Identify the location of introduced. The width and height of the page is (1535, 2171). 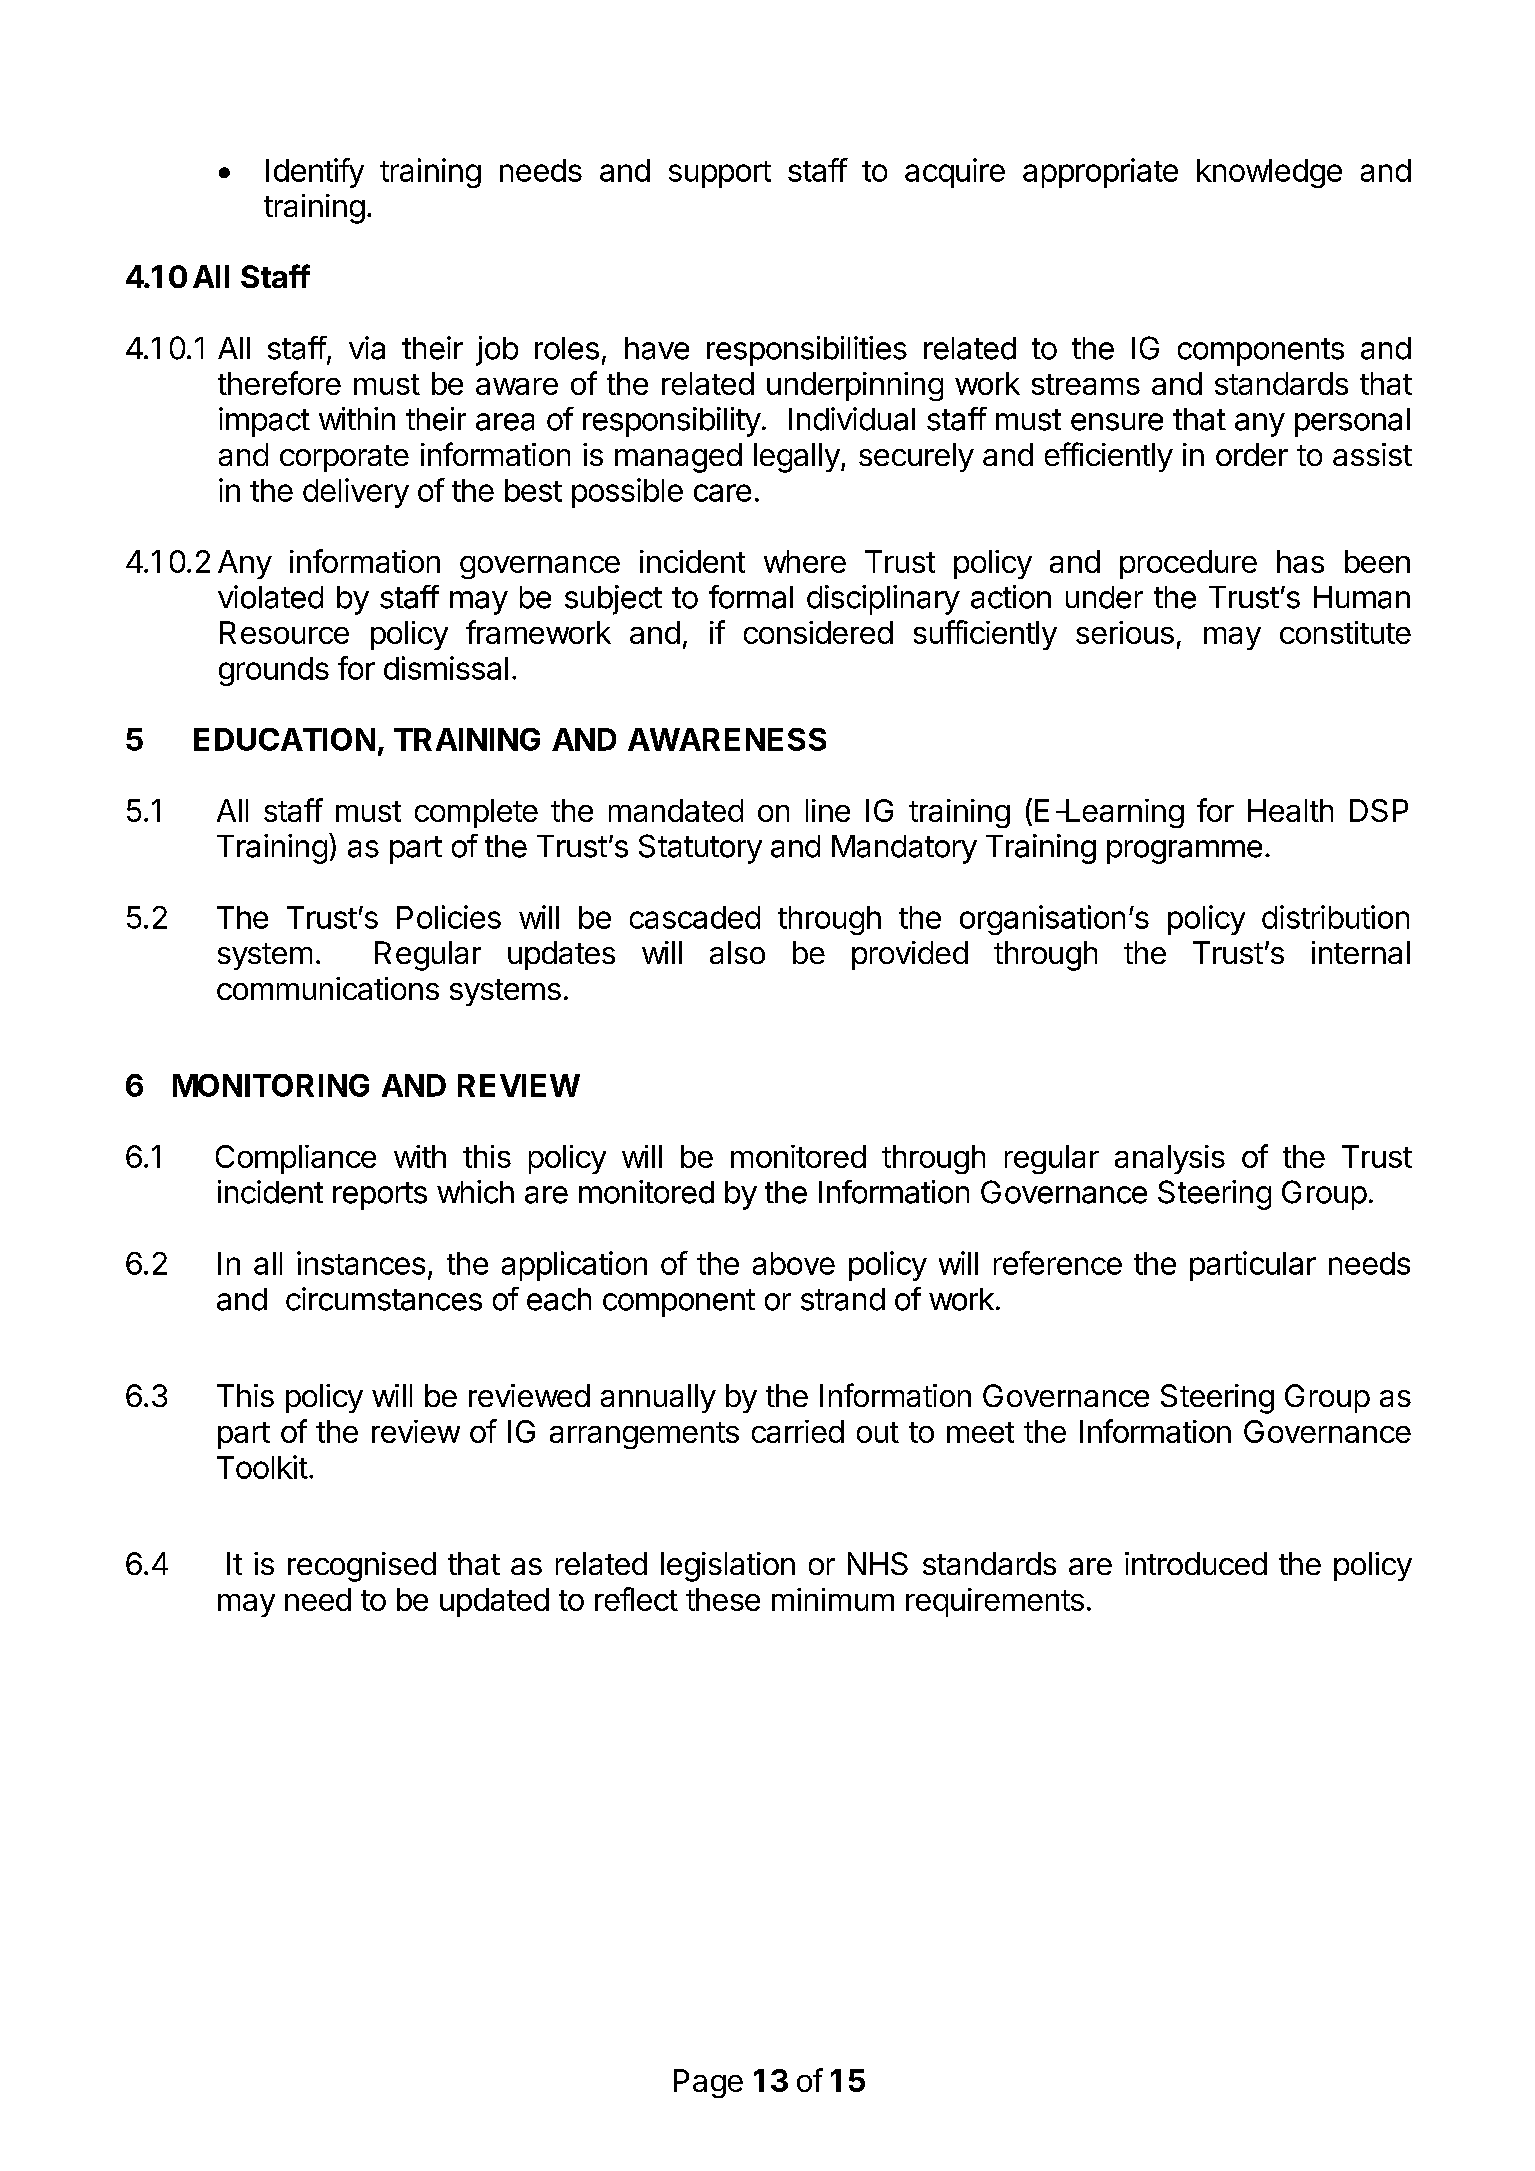
(1196, 1563).
